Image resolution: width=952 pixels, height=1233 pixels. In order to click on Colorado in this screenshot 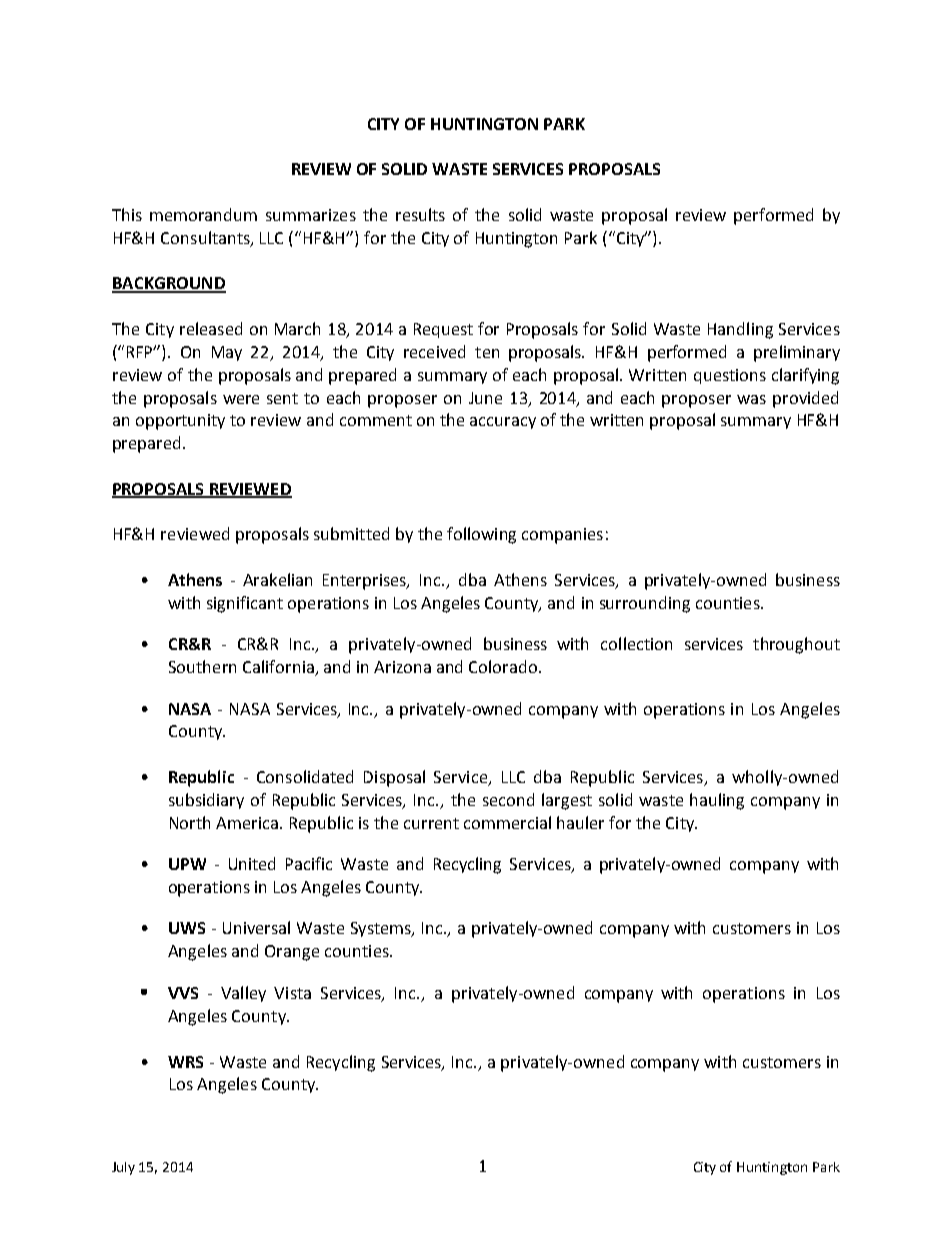, I will do `click(504, 666)`.
